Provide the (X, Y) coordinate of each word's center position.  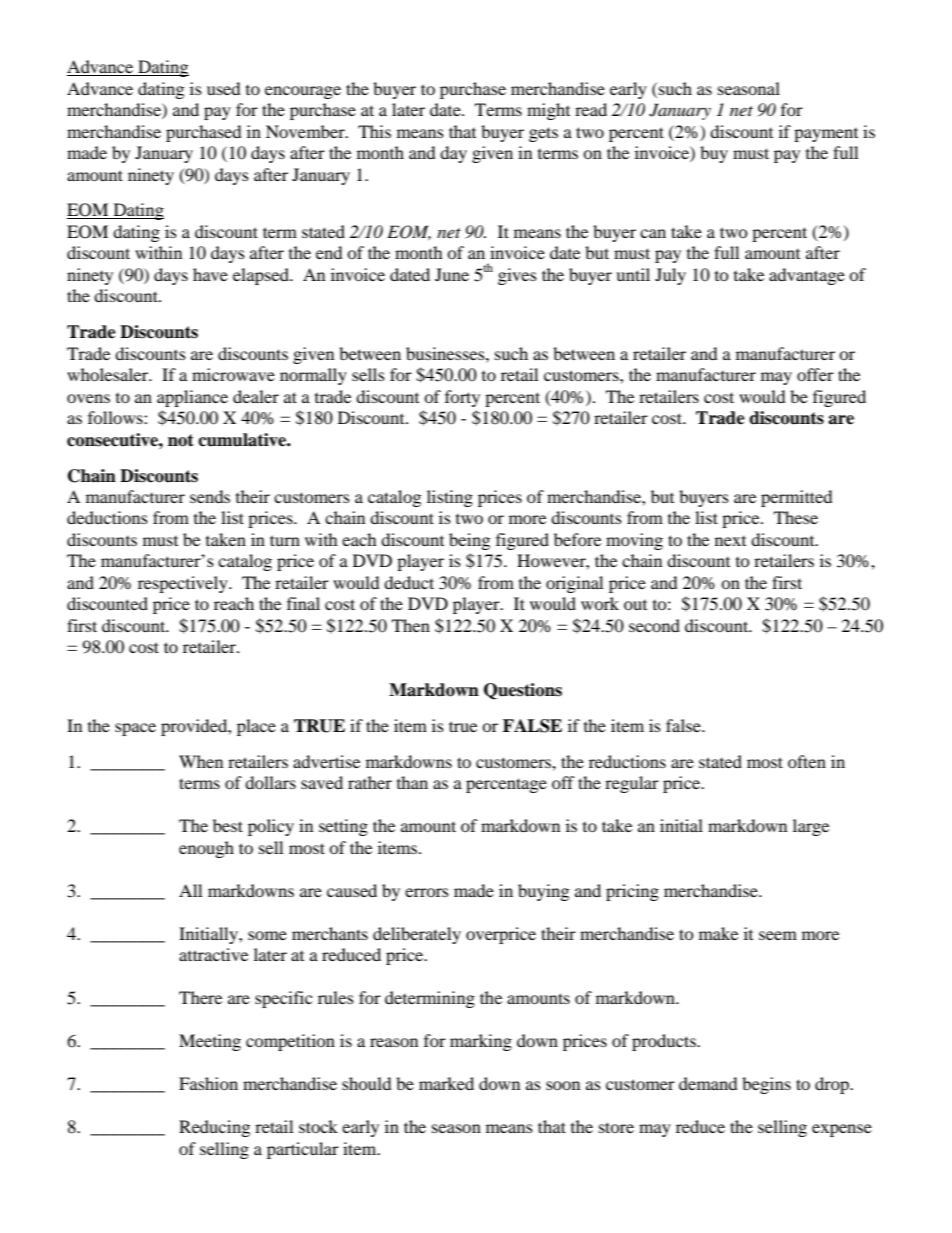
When (201, 761)
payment (826, 135)
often (807, 761)
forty (462, 398)
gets (543, 134)
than (412, 782)
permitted (797, 498)
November (306, 131)
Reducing (214, 1128)
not (181, 440)
